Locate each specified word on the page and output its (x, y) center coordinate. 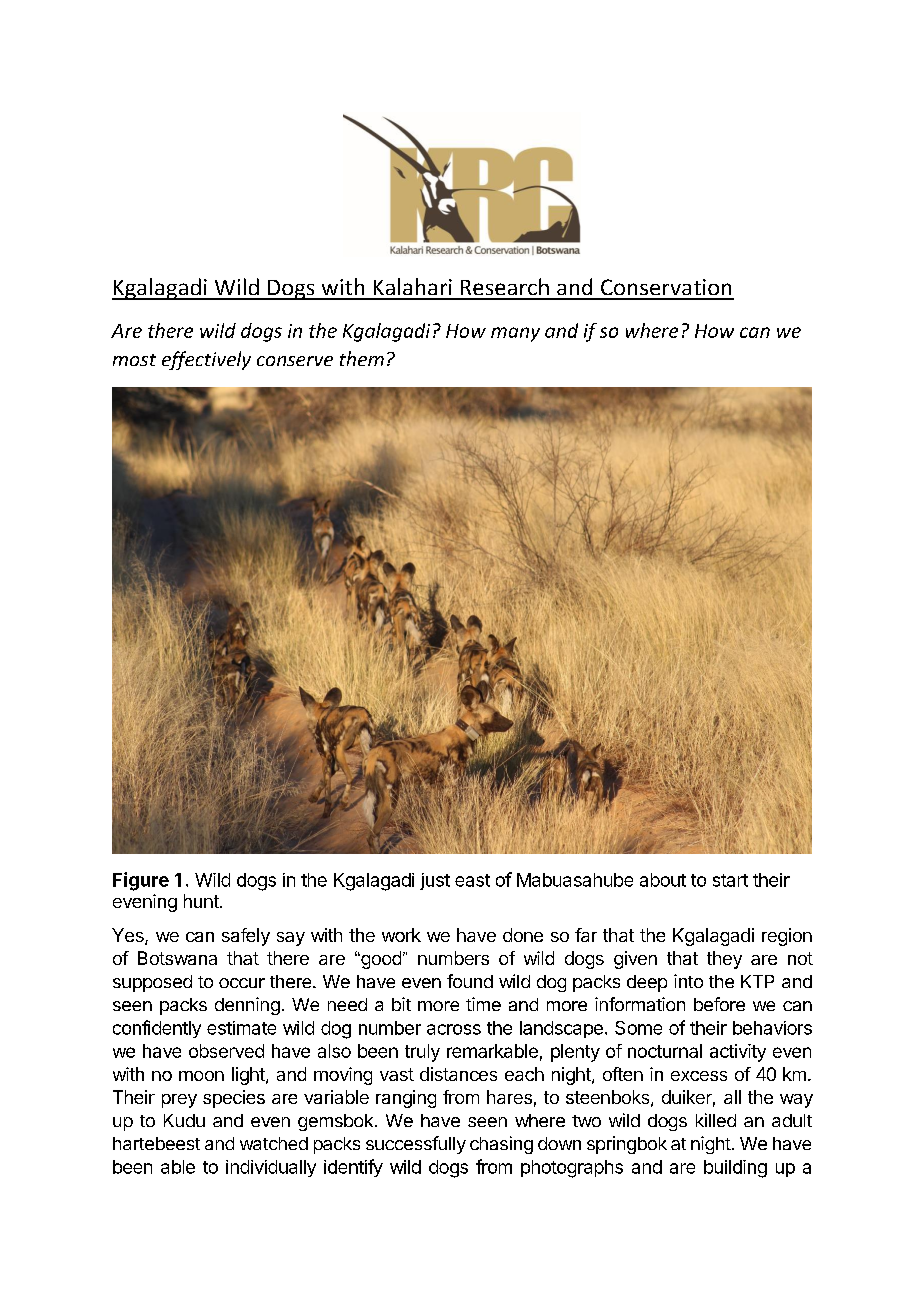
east (472, 880)
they (724, 960)
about (663, 880)
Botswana (177, 958)
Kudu (184, 1120)
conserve (295, 361)
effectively (206, 360)
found (470, 981)
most (134, 360)
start (730, 880)
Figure (141, 881)
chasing (501, 1145)
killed (716, 1120)
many (515, 334)
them (362, 358)
